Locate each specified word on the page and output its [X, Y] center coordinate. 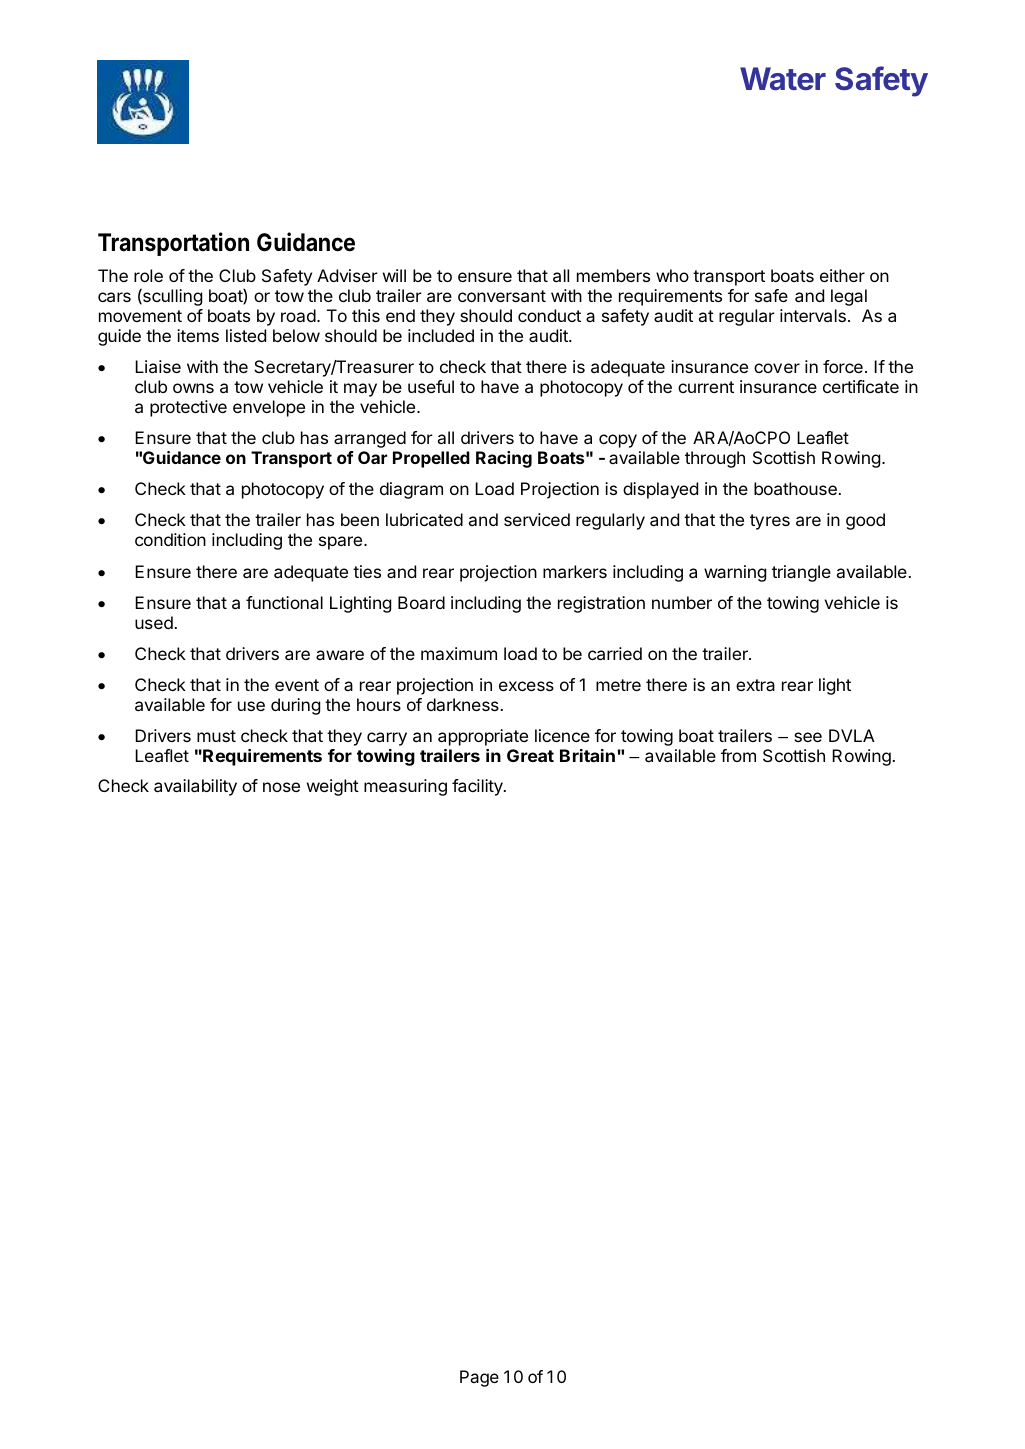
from [738, 755]
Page [479, 1378]
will [394, 275]
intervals [813, 315]
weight [333, 787]
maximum [459, 653]
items [198, 335]
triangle [801, 573]
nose [281, 787]
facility [478, 787]
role [148, 275]
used [154, 622]
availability [195, 787]
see [808, 737]
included [441, 335]
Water [783, 79]
